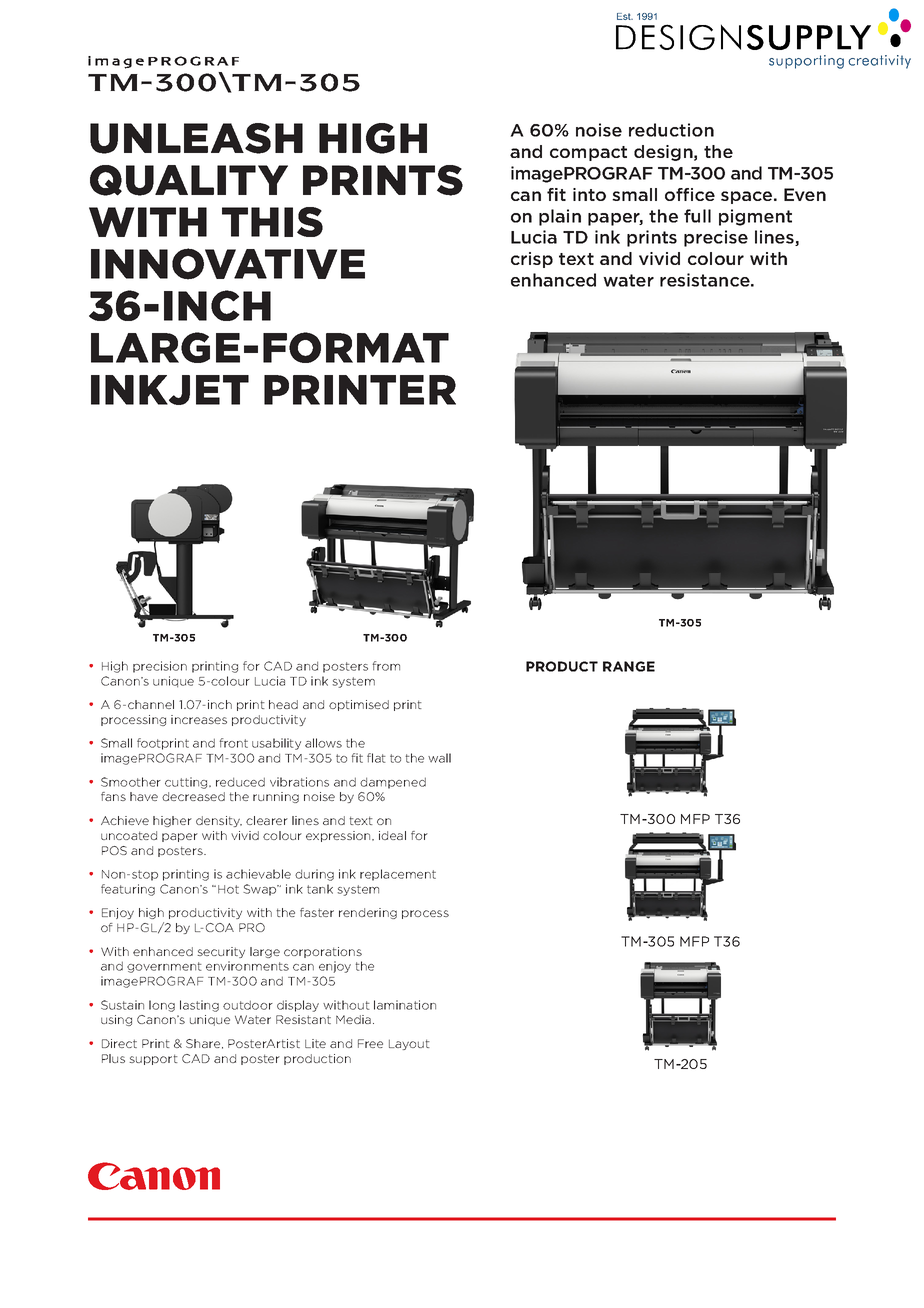 Image resolution: width=924 pixels, height=1308 pixels. What do you see at coordinates (409, 1044) in the document?
I see `Layout` at bounding box center [409, 1044].
